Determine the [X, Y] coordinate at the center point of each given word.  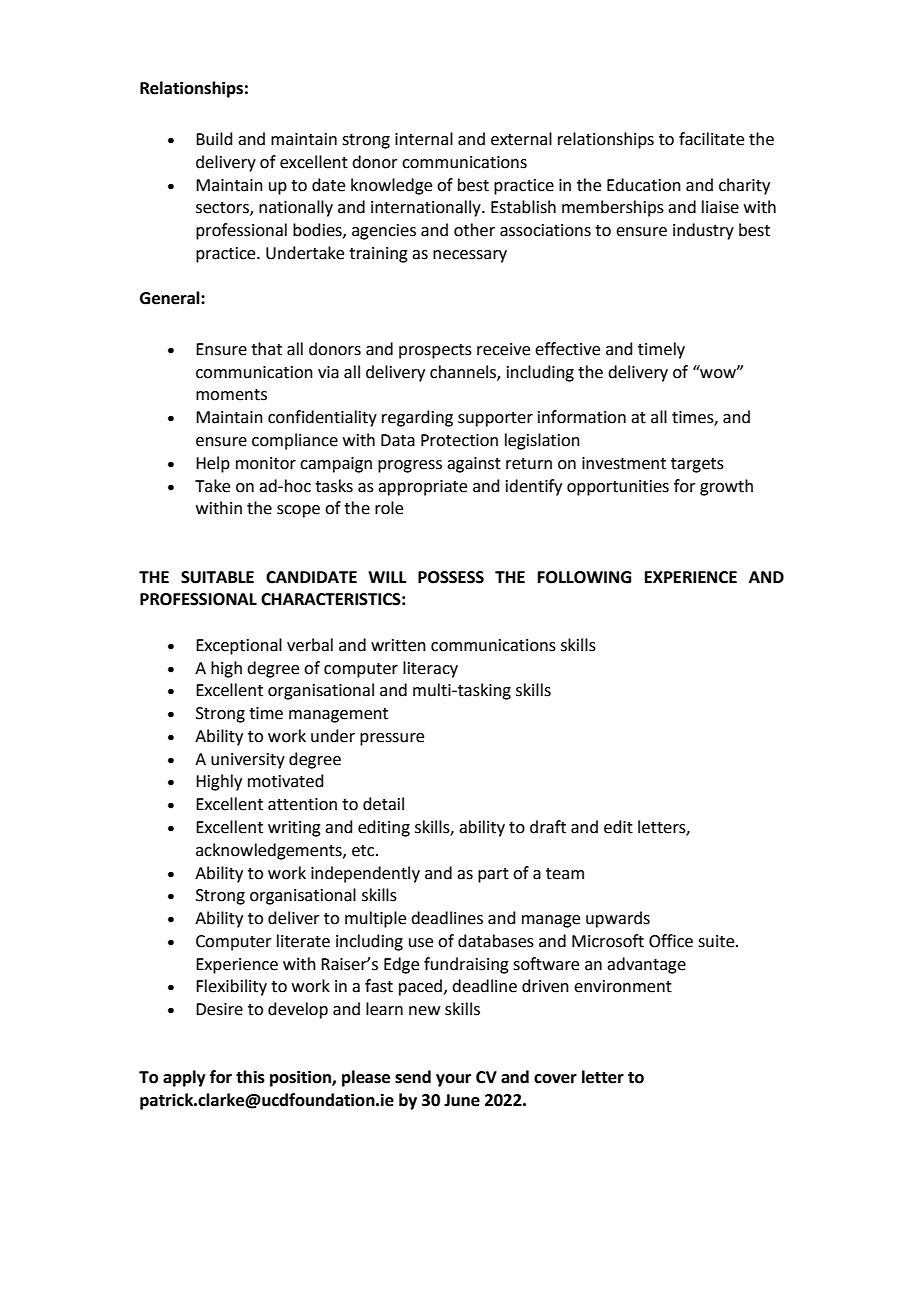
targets [697, 465]
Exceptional [239, 646]
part [493, 875]
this [250, 1077]
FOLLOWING [584, 577]
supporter [495, 419]
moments [231, 395]
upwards [618, 919]
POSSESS [451, 577]
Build [214, 139]
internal [424, 139]
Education [644, 185]
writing [294, 829]
